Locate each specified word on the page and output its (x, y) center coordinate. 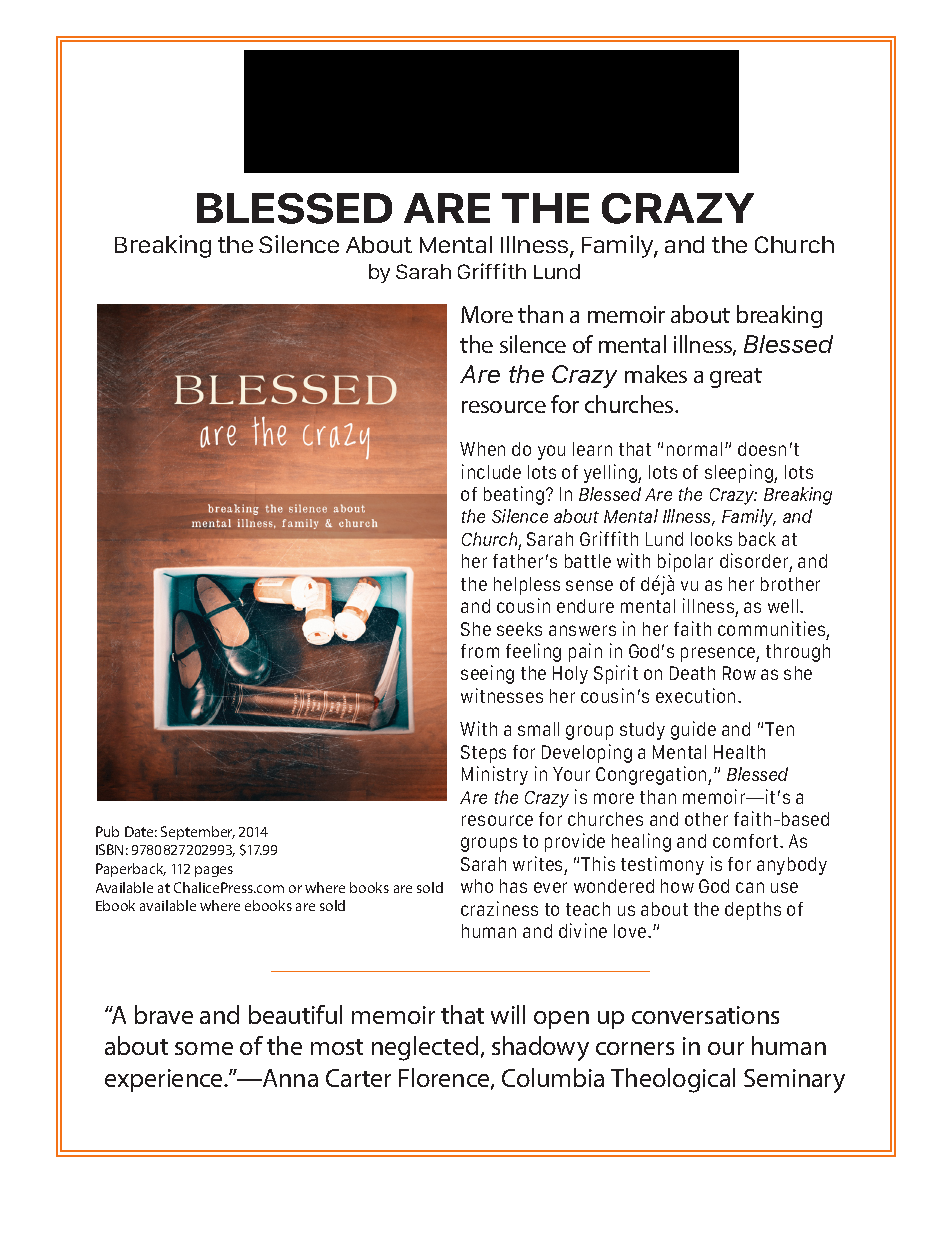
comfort (747, 841)
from (480, 651)
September (198, 833)
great (736, 378)
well (784, 606)
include (491, 471)
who (477, 886)
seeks (519, 629)
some (204, 1048)
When (482, 449)
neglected (425, 1048)
